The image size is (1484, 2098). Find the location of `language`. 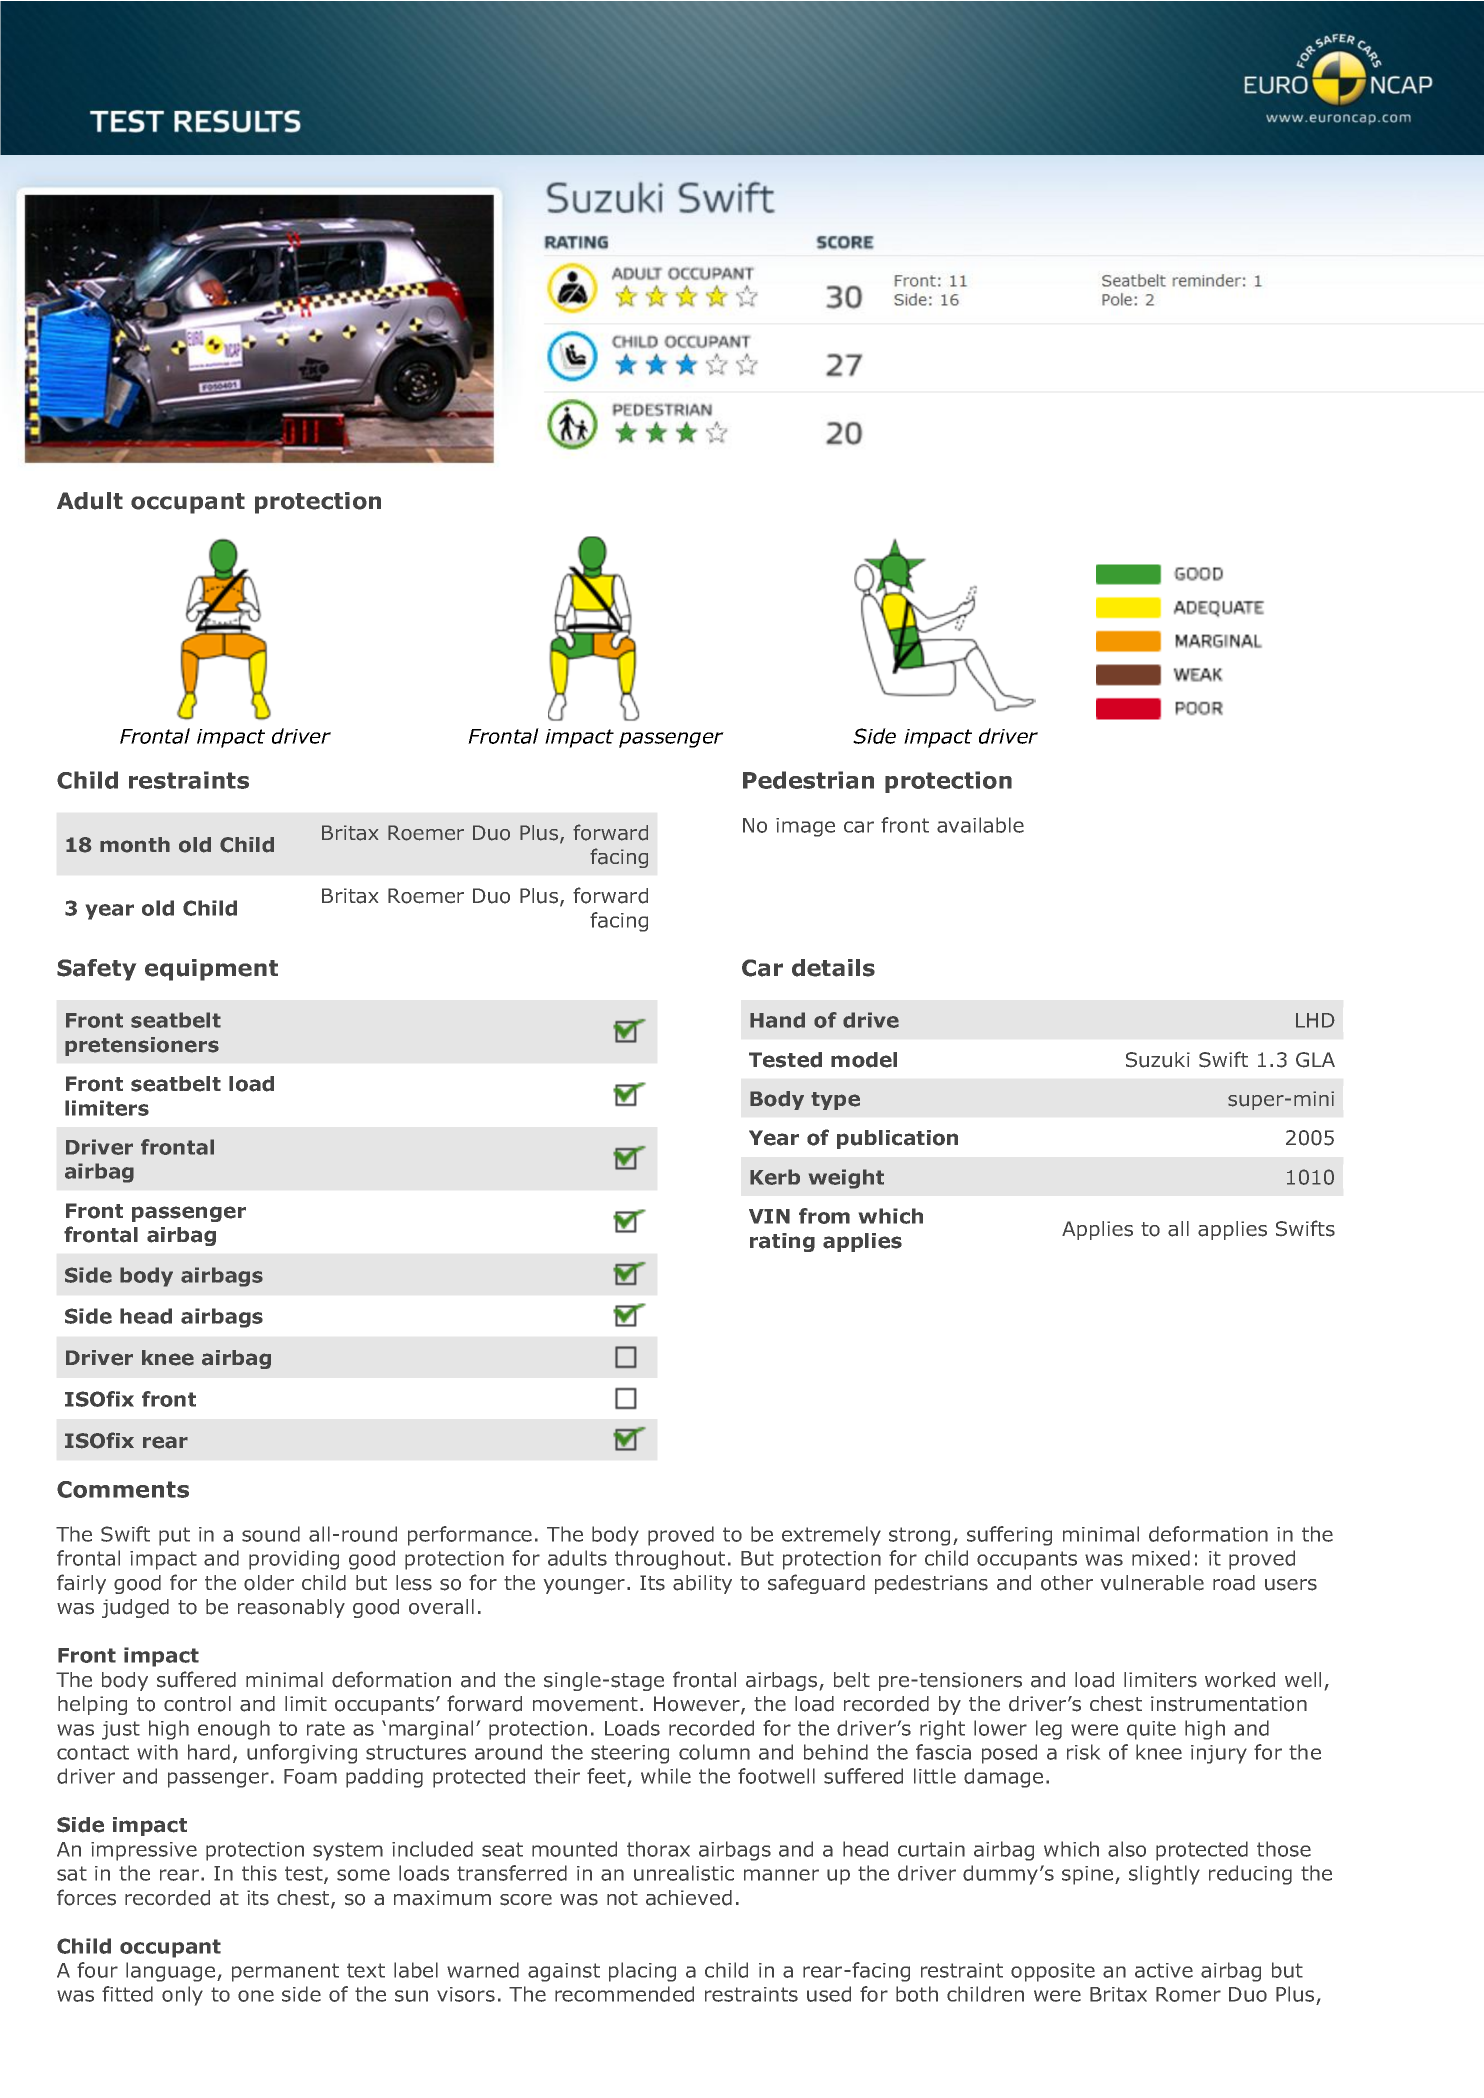

language is located at coordinates (172, 1972).
